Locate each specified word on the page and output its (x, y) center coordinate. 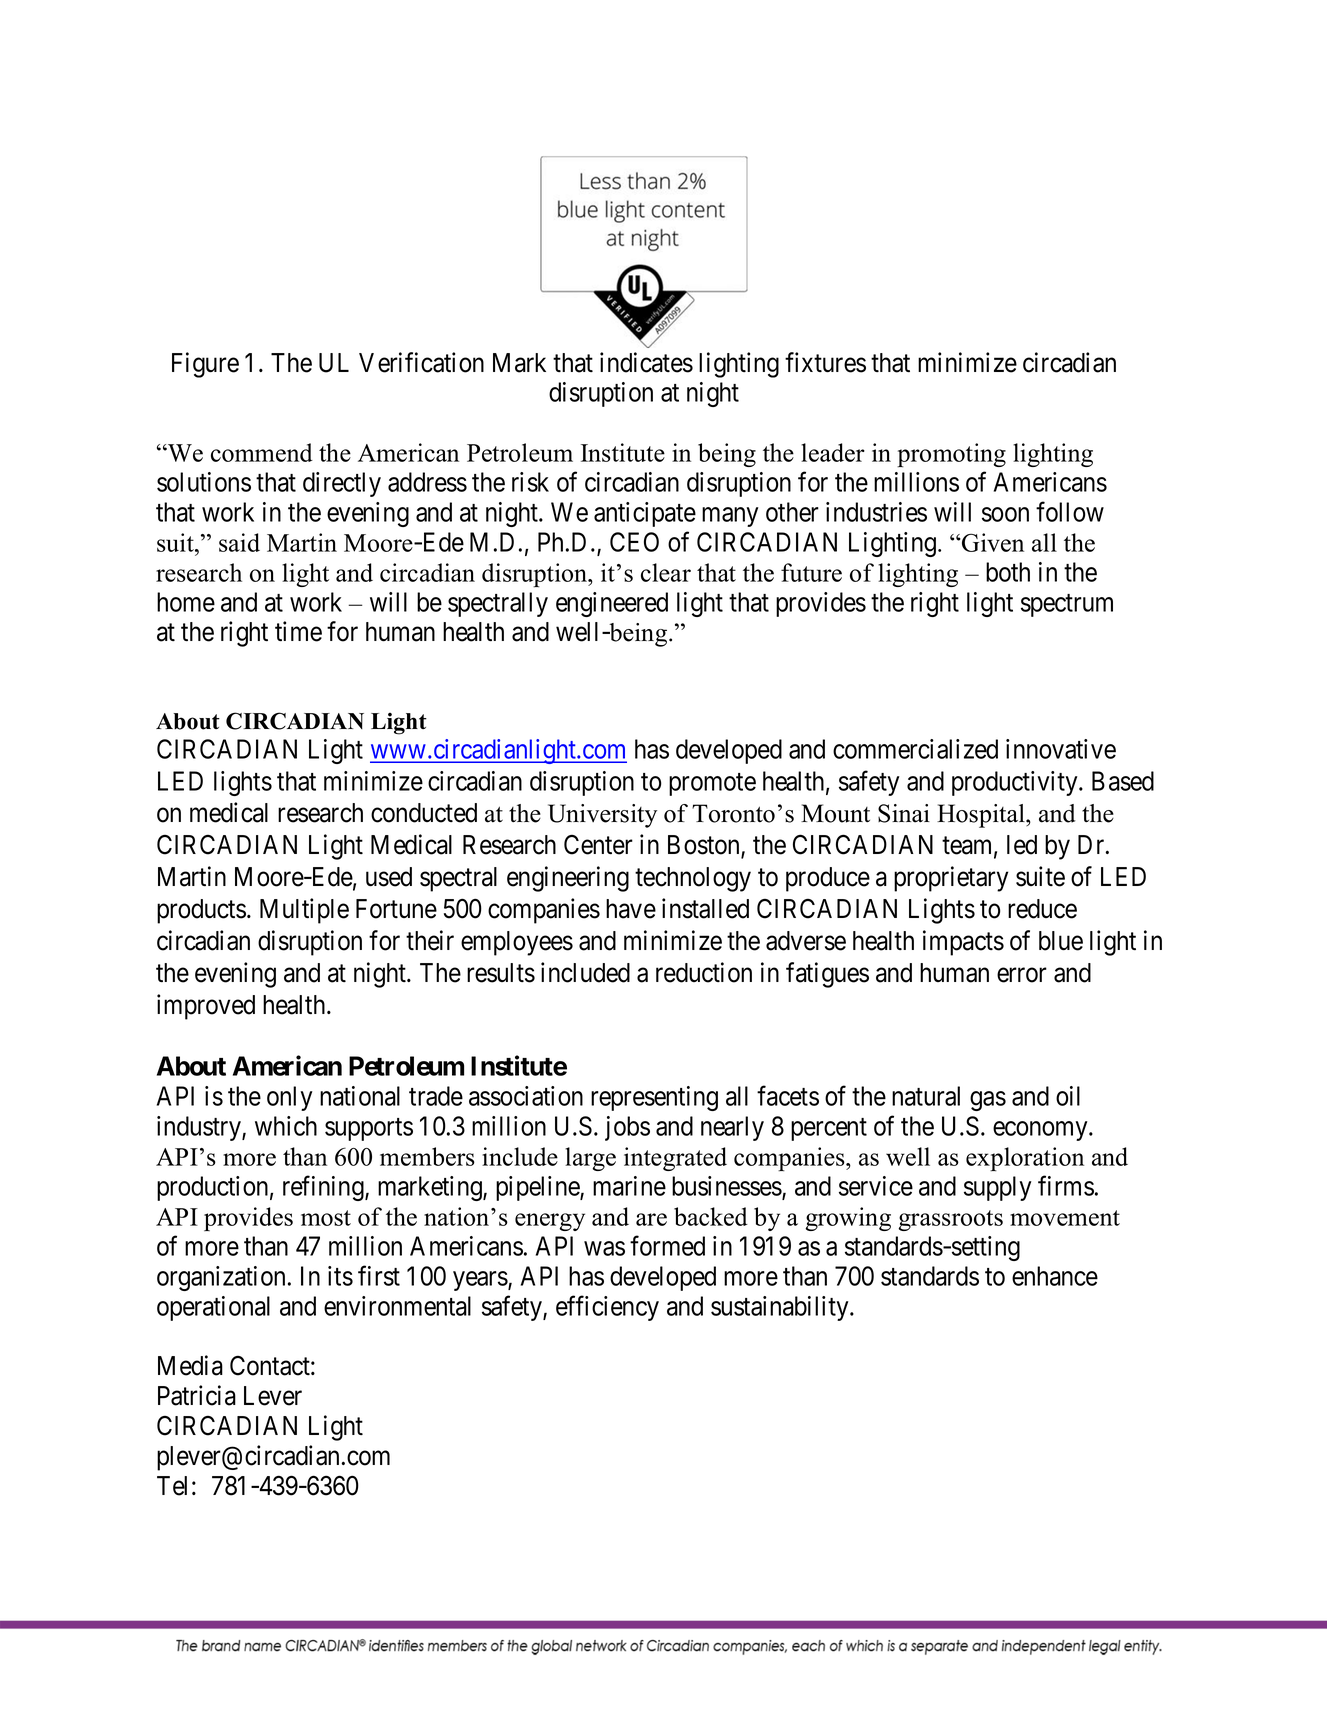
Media (190, 1365)
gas (988, 1101)
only (290, 1098)
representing (654, 1098)
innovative (1061, 749)
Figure (205, 365)
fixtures (825, 362)
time (298, 631)
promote (712, 784)
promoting (951, 455)
